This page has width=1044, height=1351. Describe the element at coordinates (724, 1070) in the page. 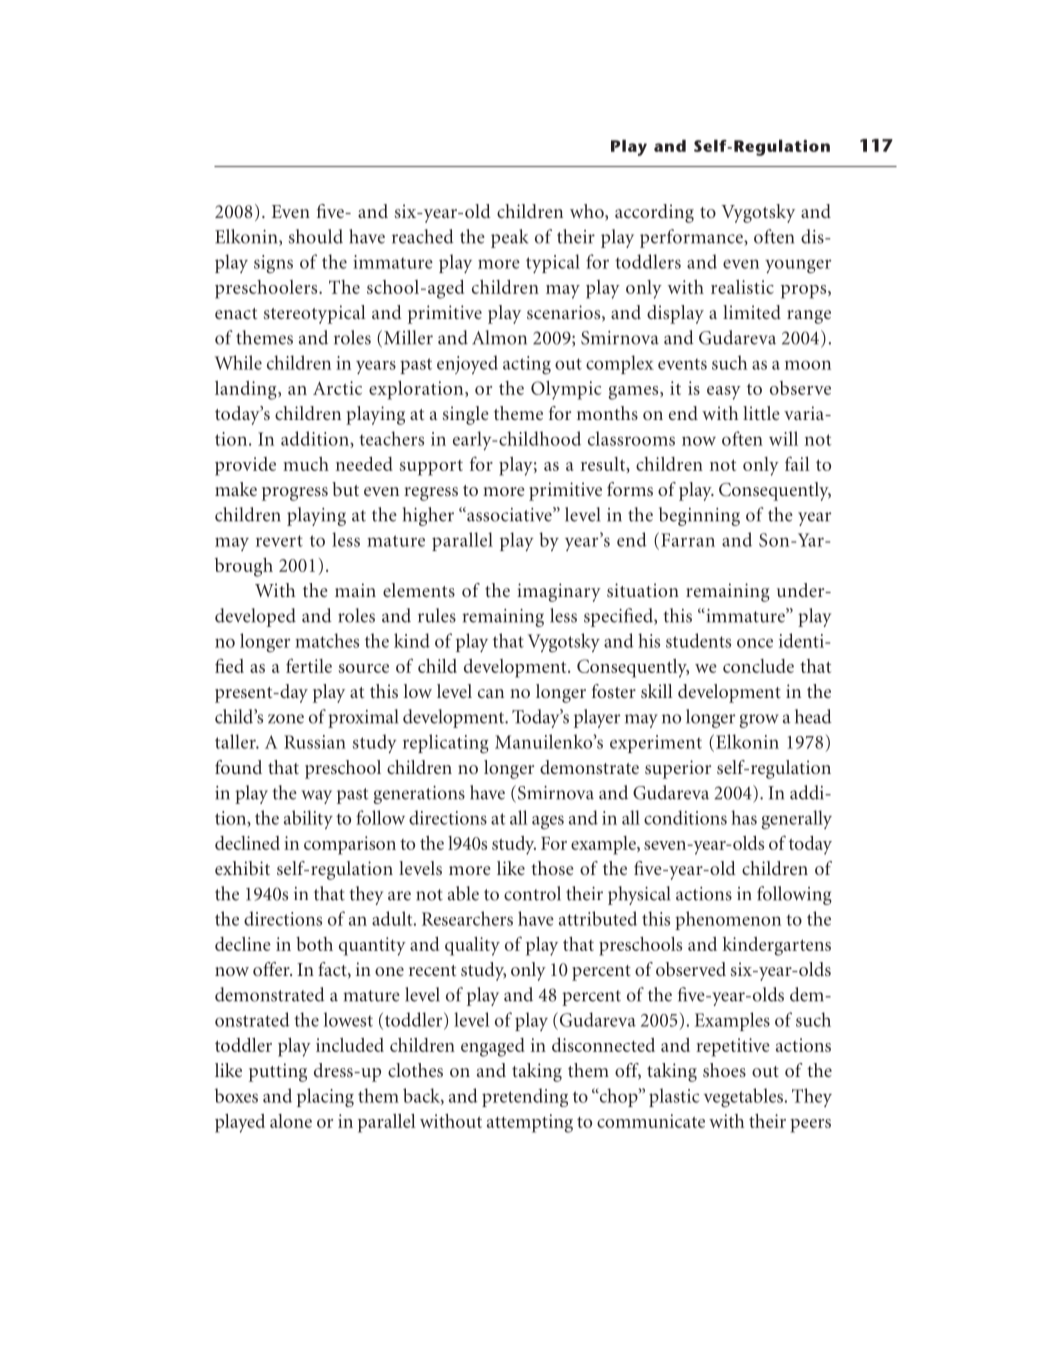

I see `shoes` at that location.
